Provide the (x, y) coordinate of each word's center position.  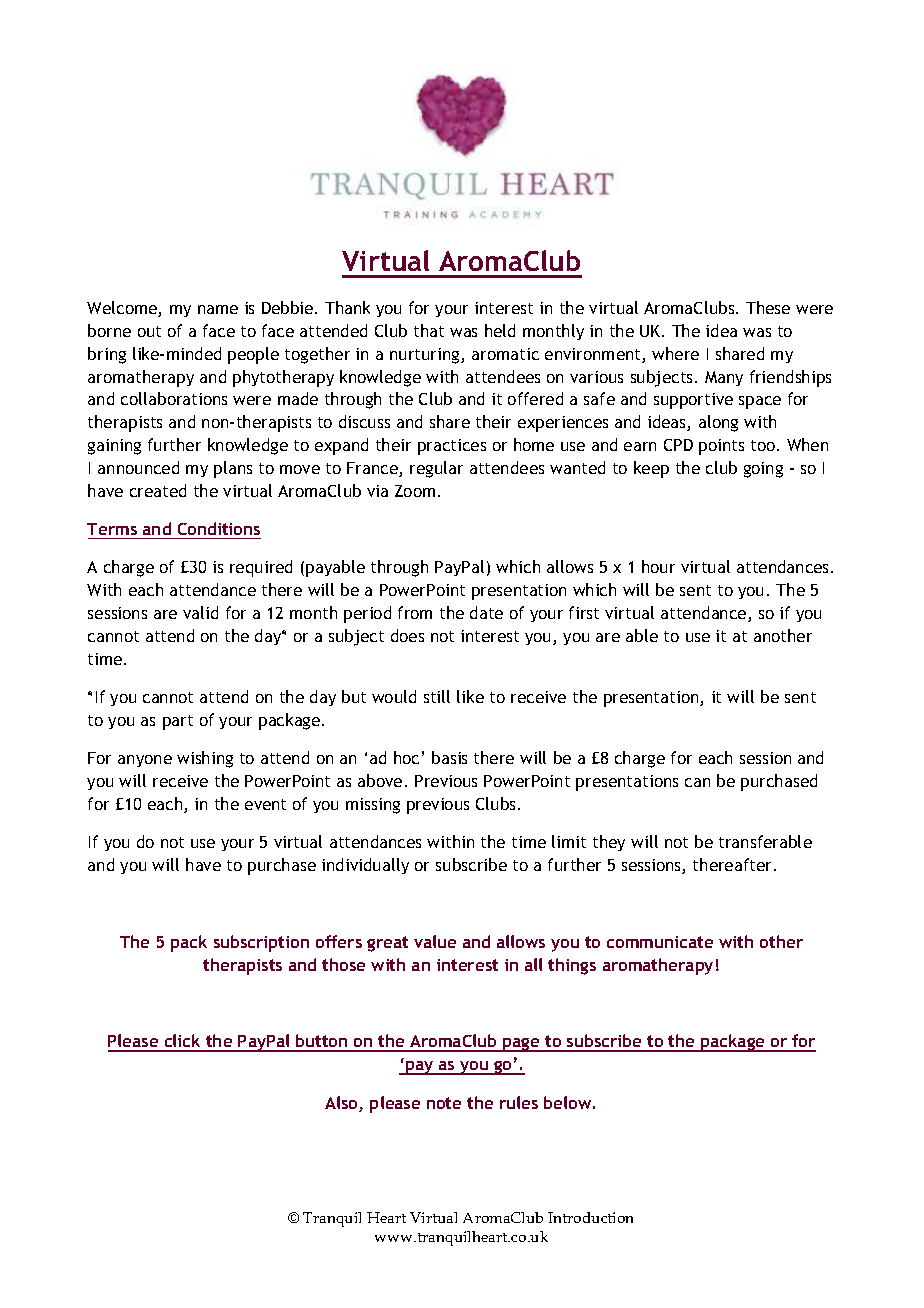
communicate (660, 942)
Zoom (415, 491)
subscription (261, 943)
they (609, 843)
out (149, 331)
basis (449, 757)
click (182, 1042)
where (675, 353)
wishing (205, 759)
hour (658, 566)
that (429, 330)
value (435, 941)
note (444, 1103)
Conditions (219, 528)
